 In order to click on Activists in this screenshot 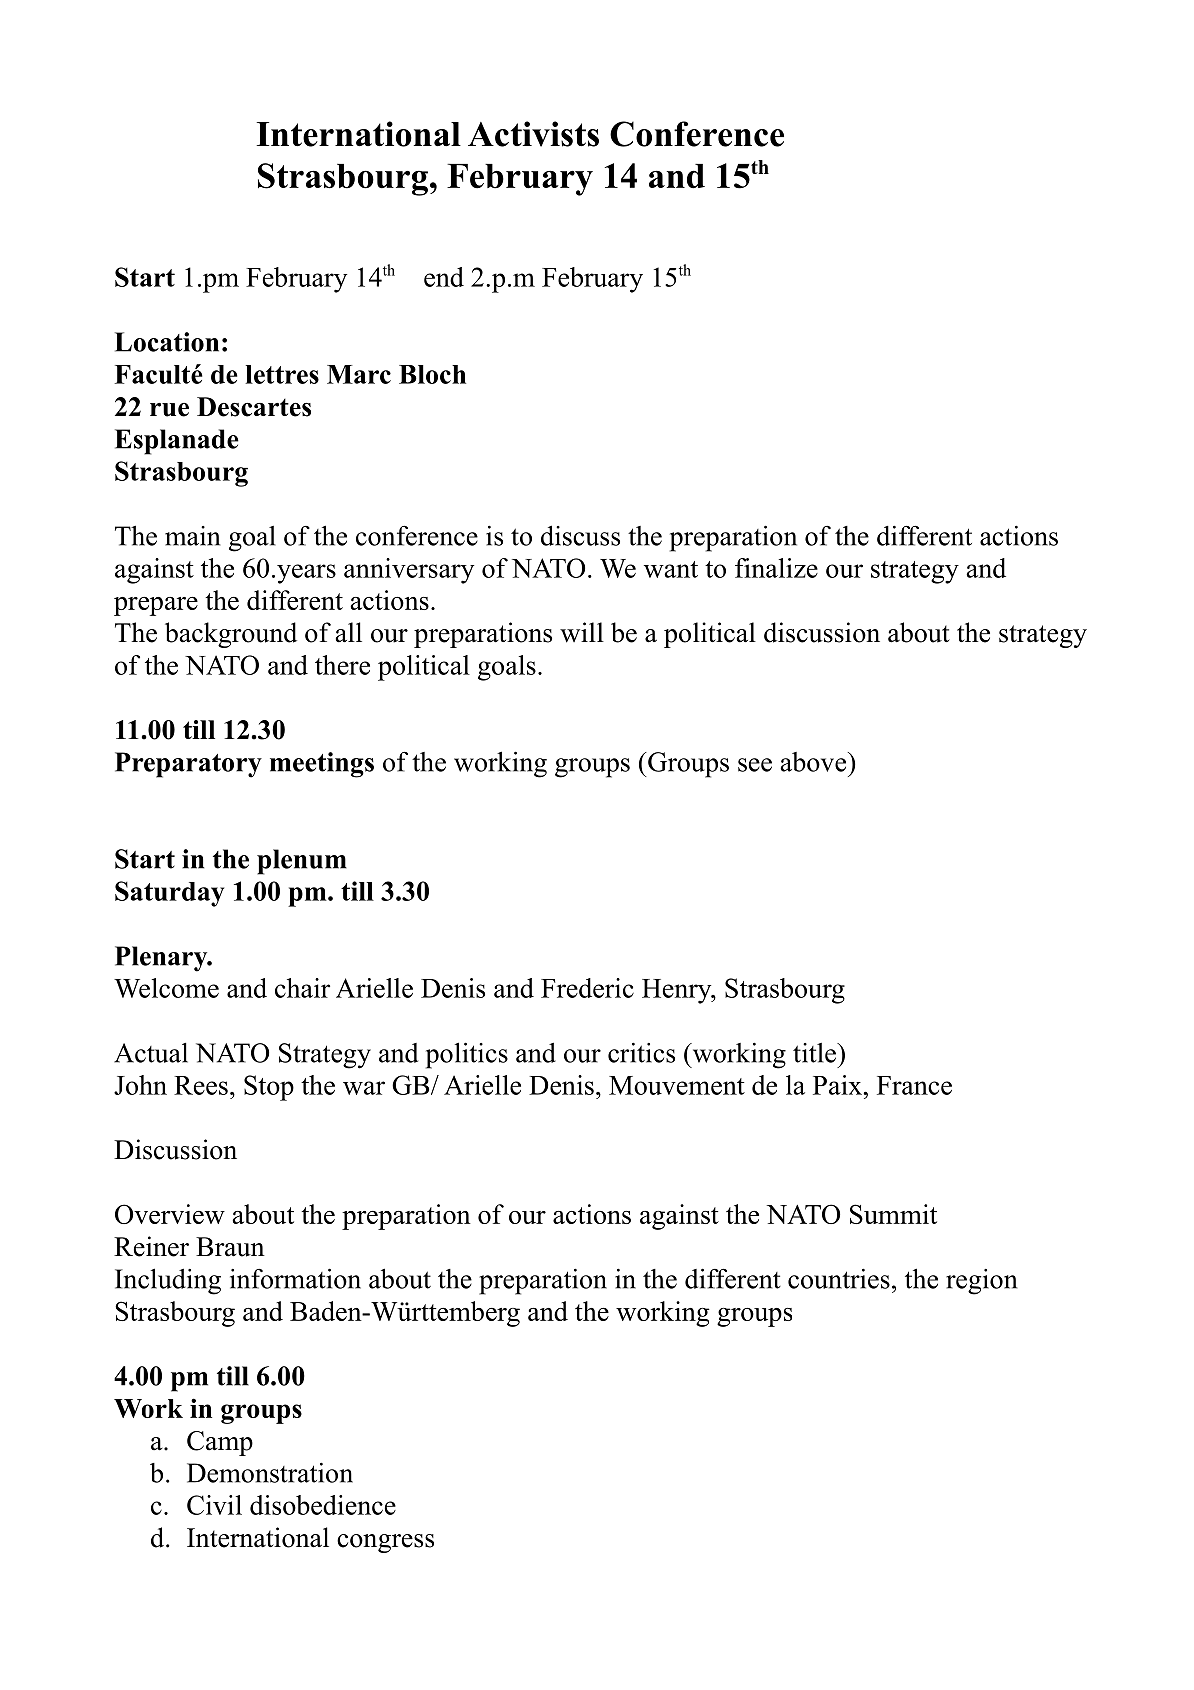, I will do `click(533, 134)`.
